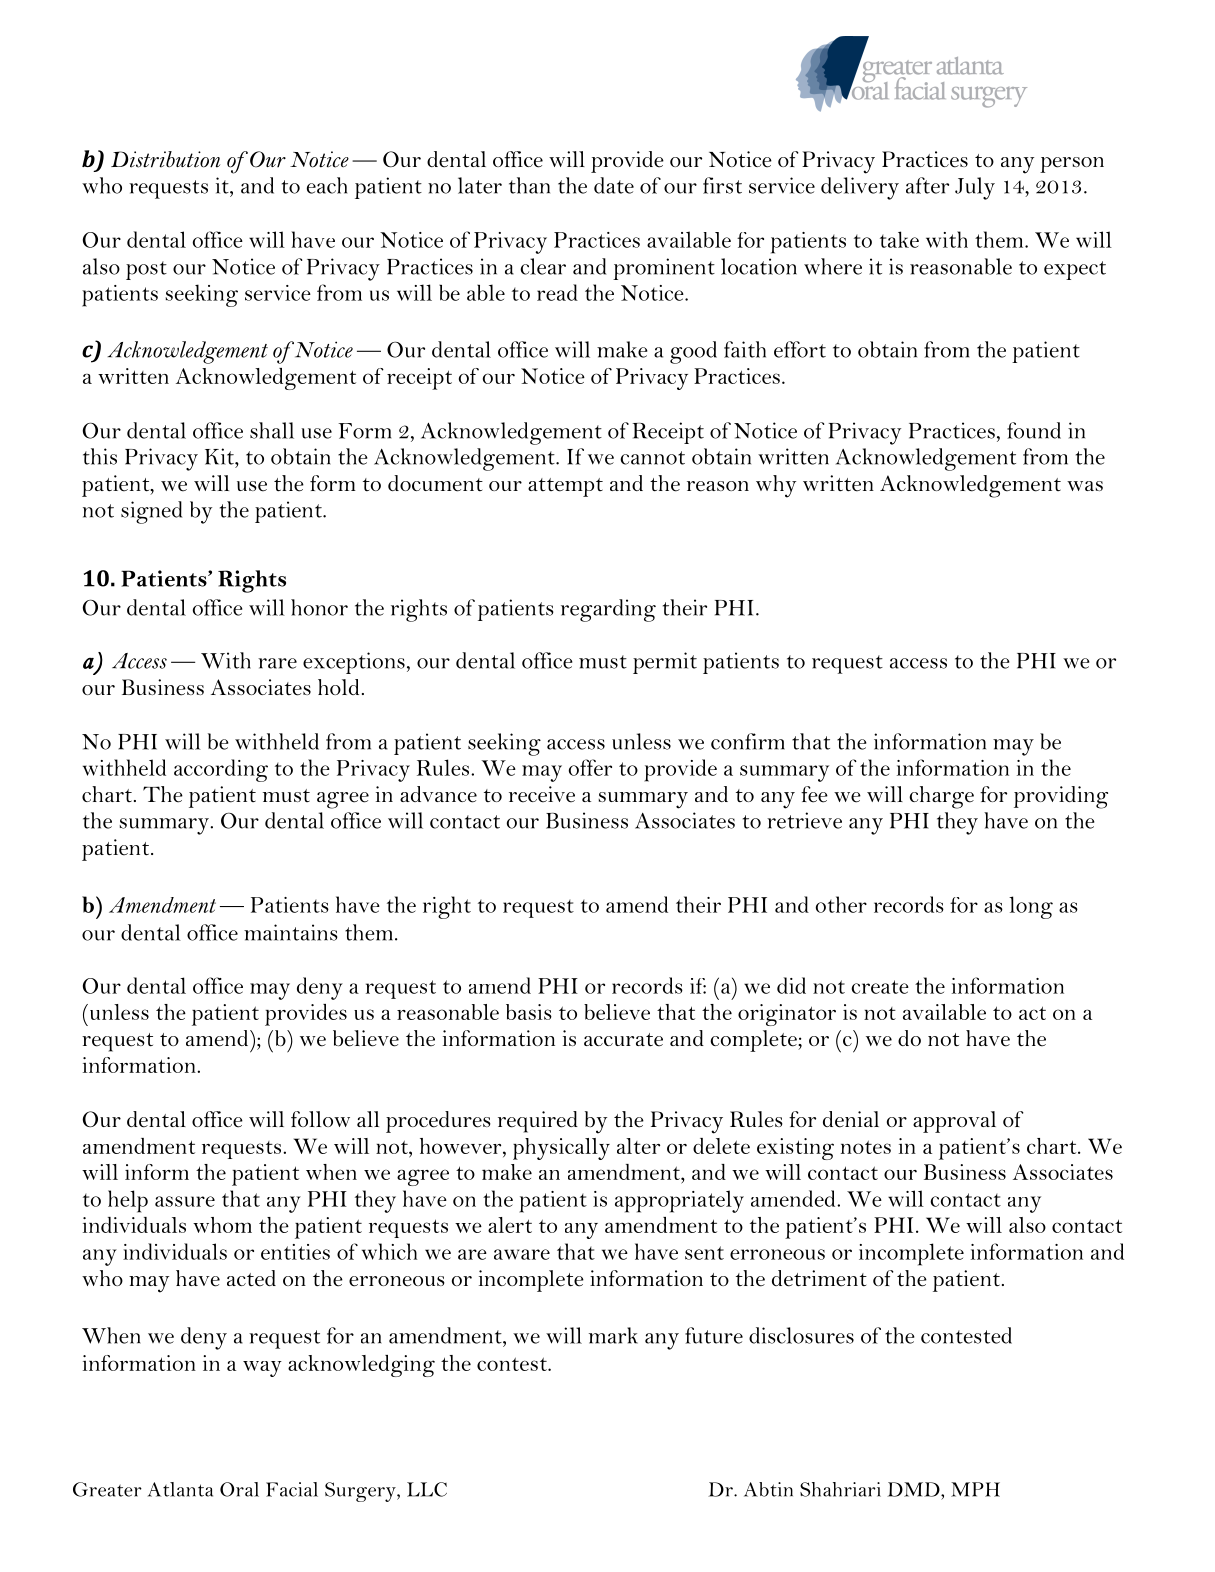 The height and width of the screenshot is (1572, 1215). I want to click on date, so click(614, 185).
